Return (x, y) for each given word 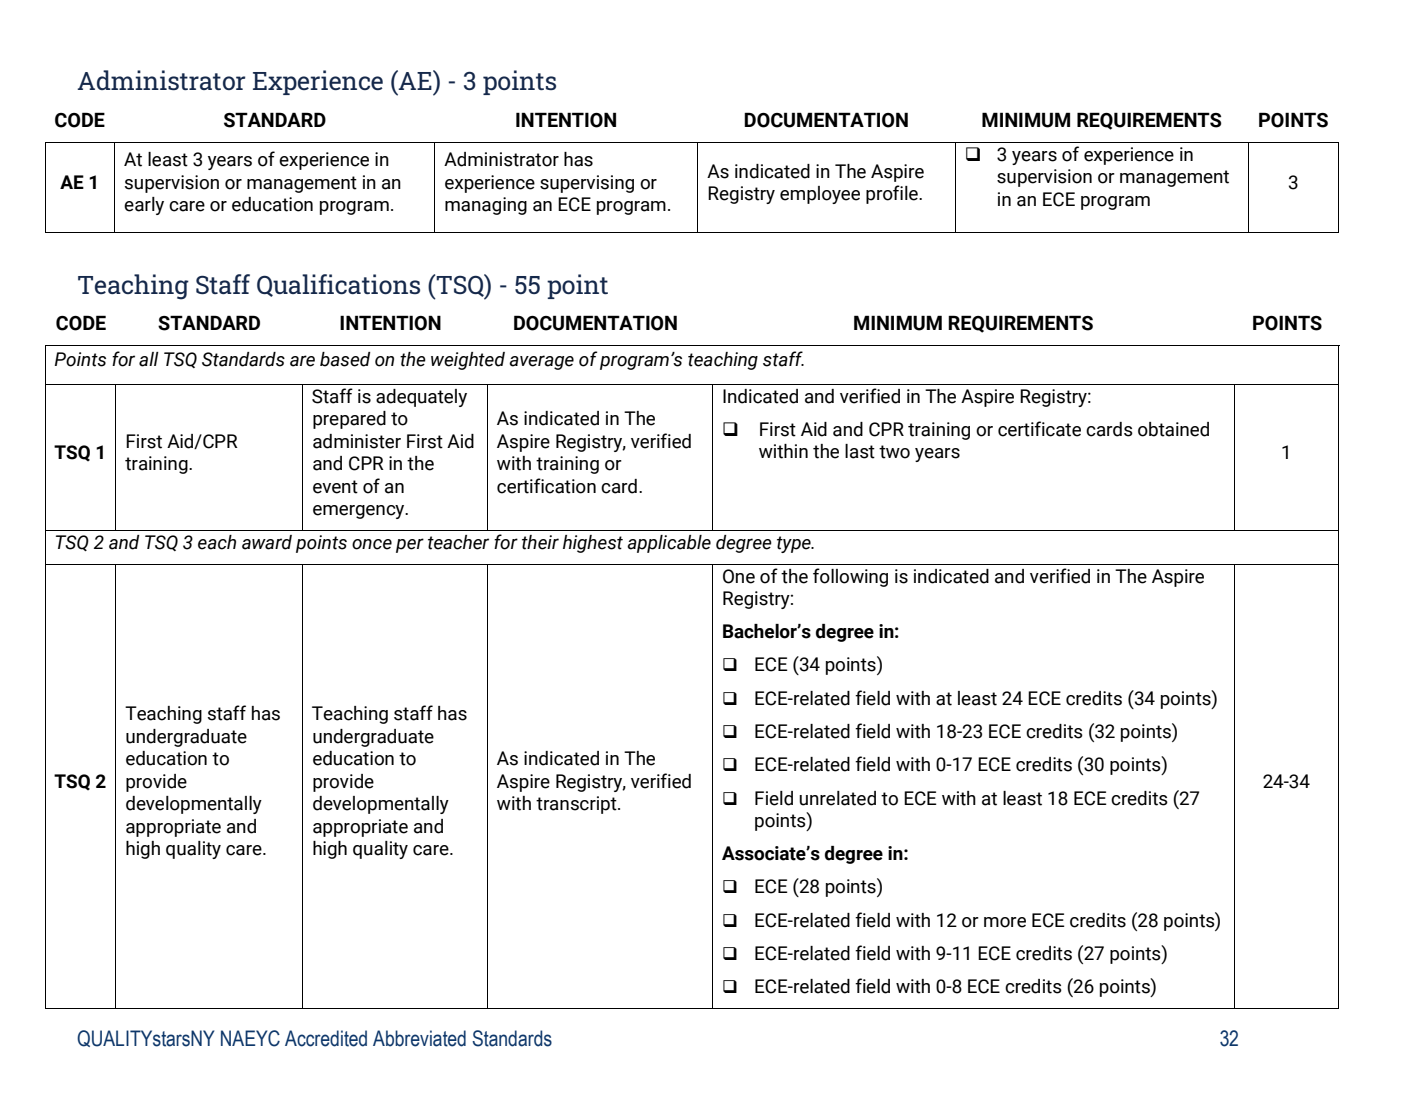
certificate (1039, 429)
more (1005, 922)
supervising (587, 184)
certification (546, 486)
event (335, 487)
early (144, 206)
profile (893, 194)
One (739, 576)
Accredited (326, 1038)
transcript (577, 805)
